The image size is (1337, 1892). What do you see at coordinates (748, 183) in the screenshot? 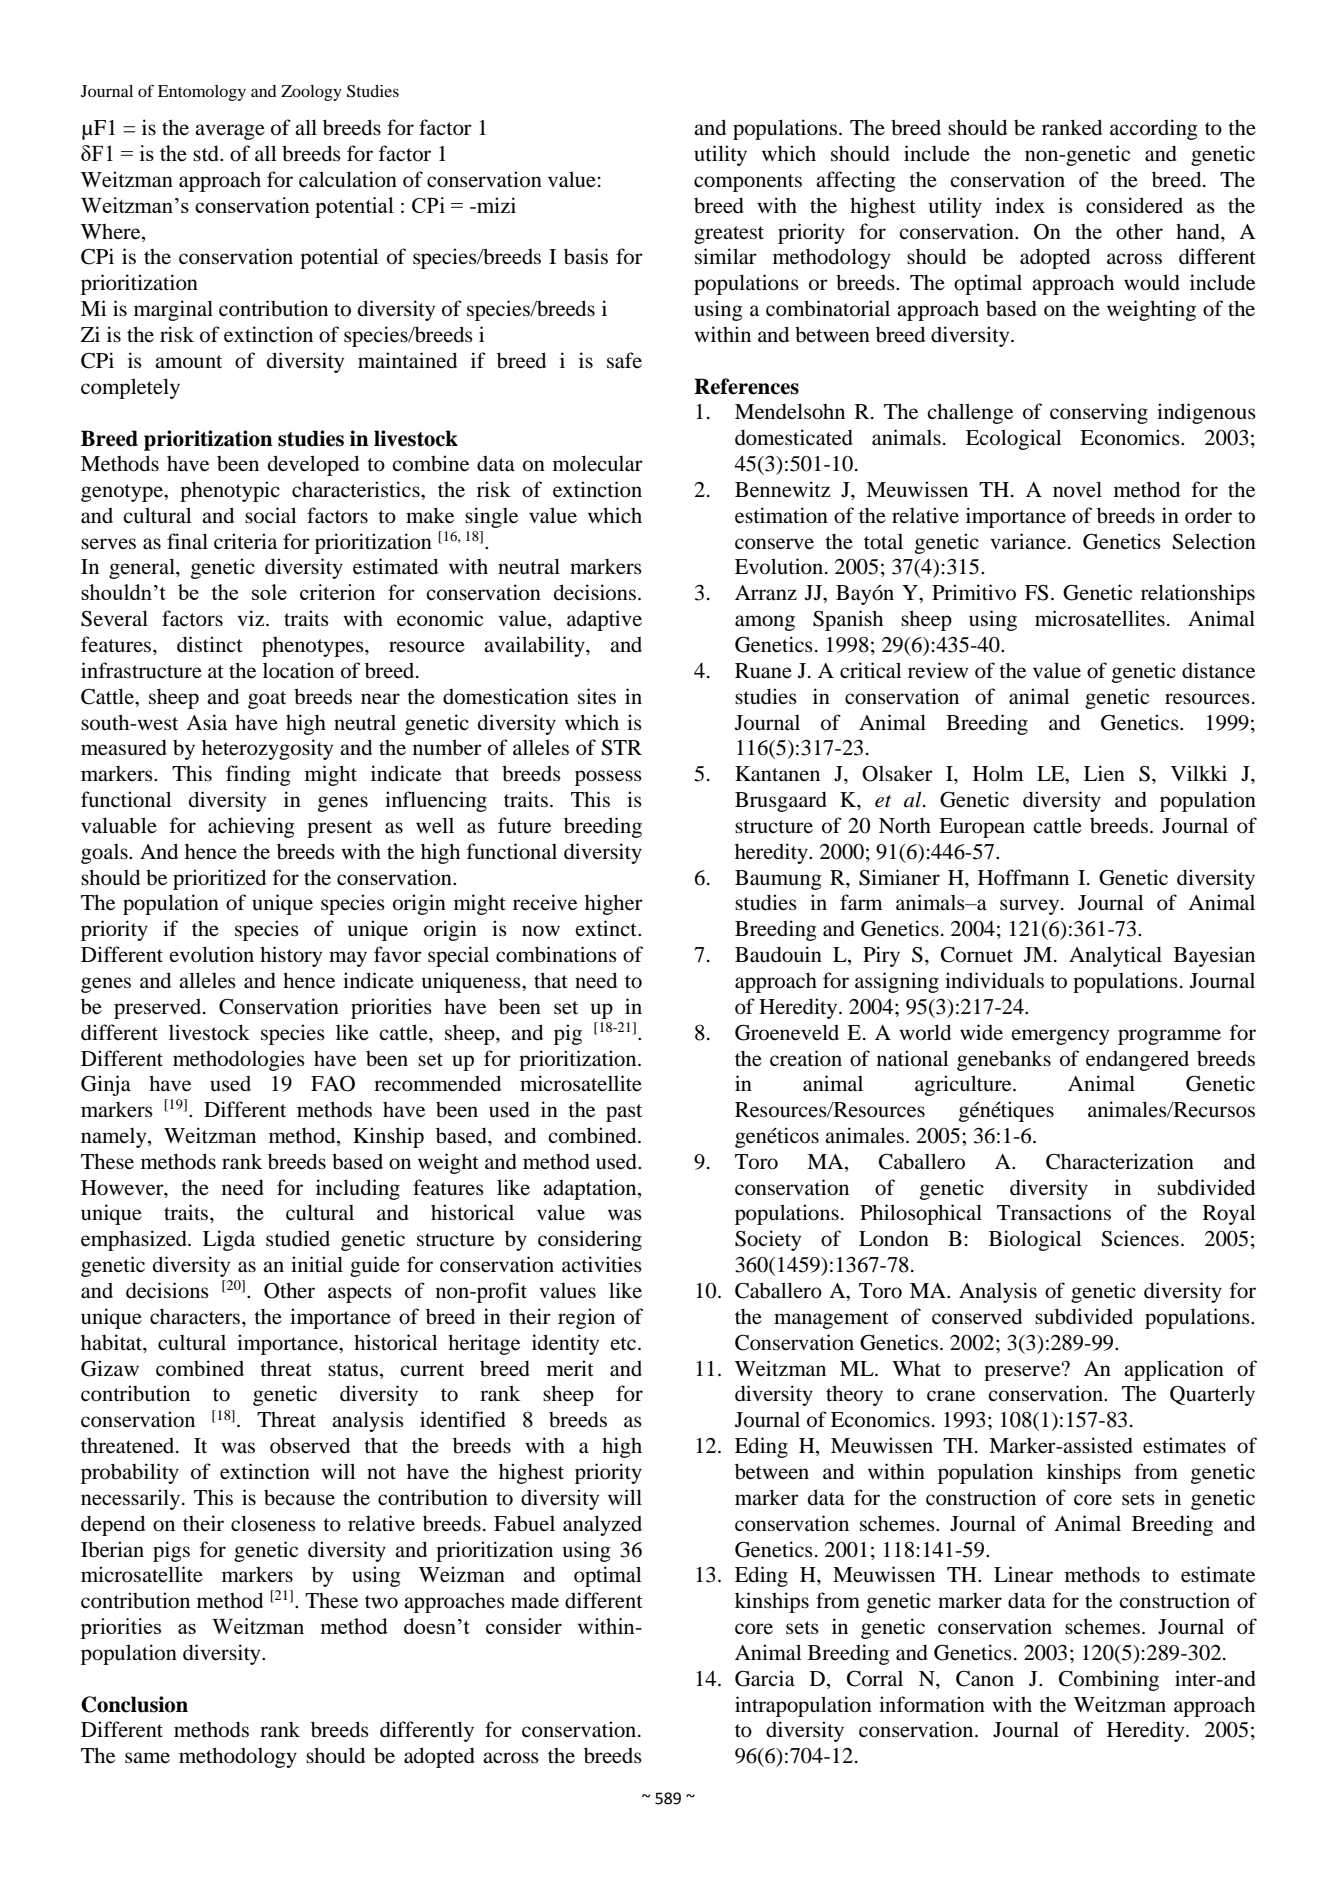
I see `components` at bounding box center [748, 183].
